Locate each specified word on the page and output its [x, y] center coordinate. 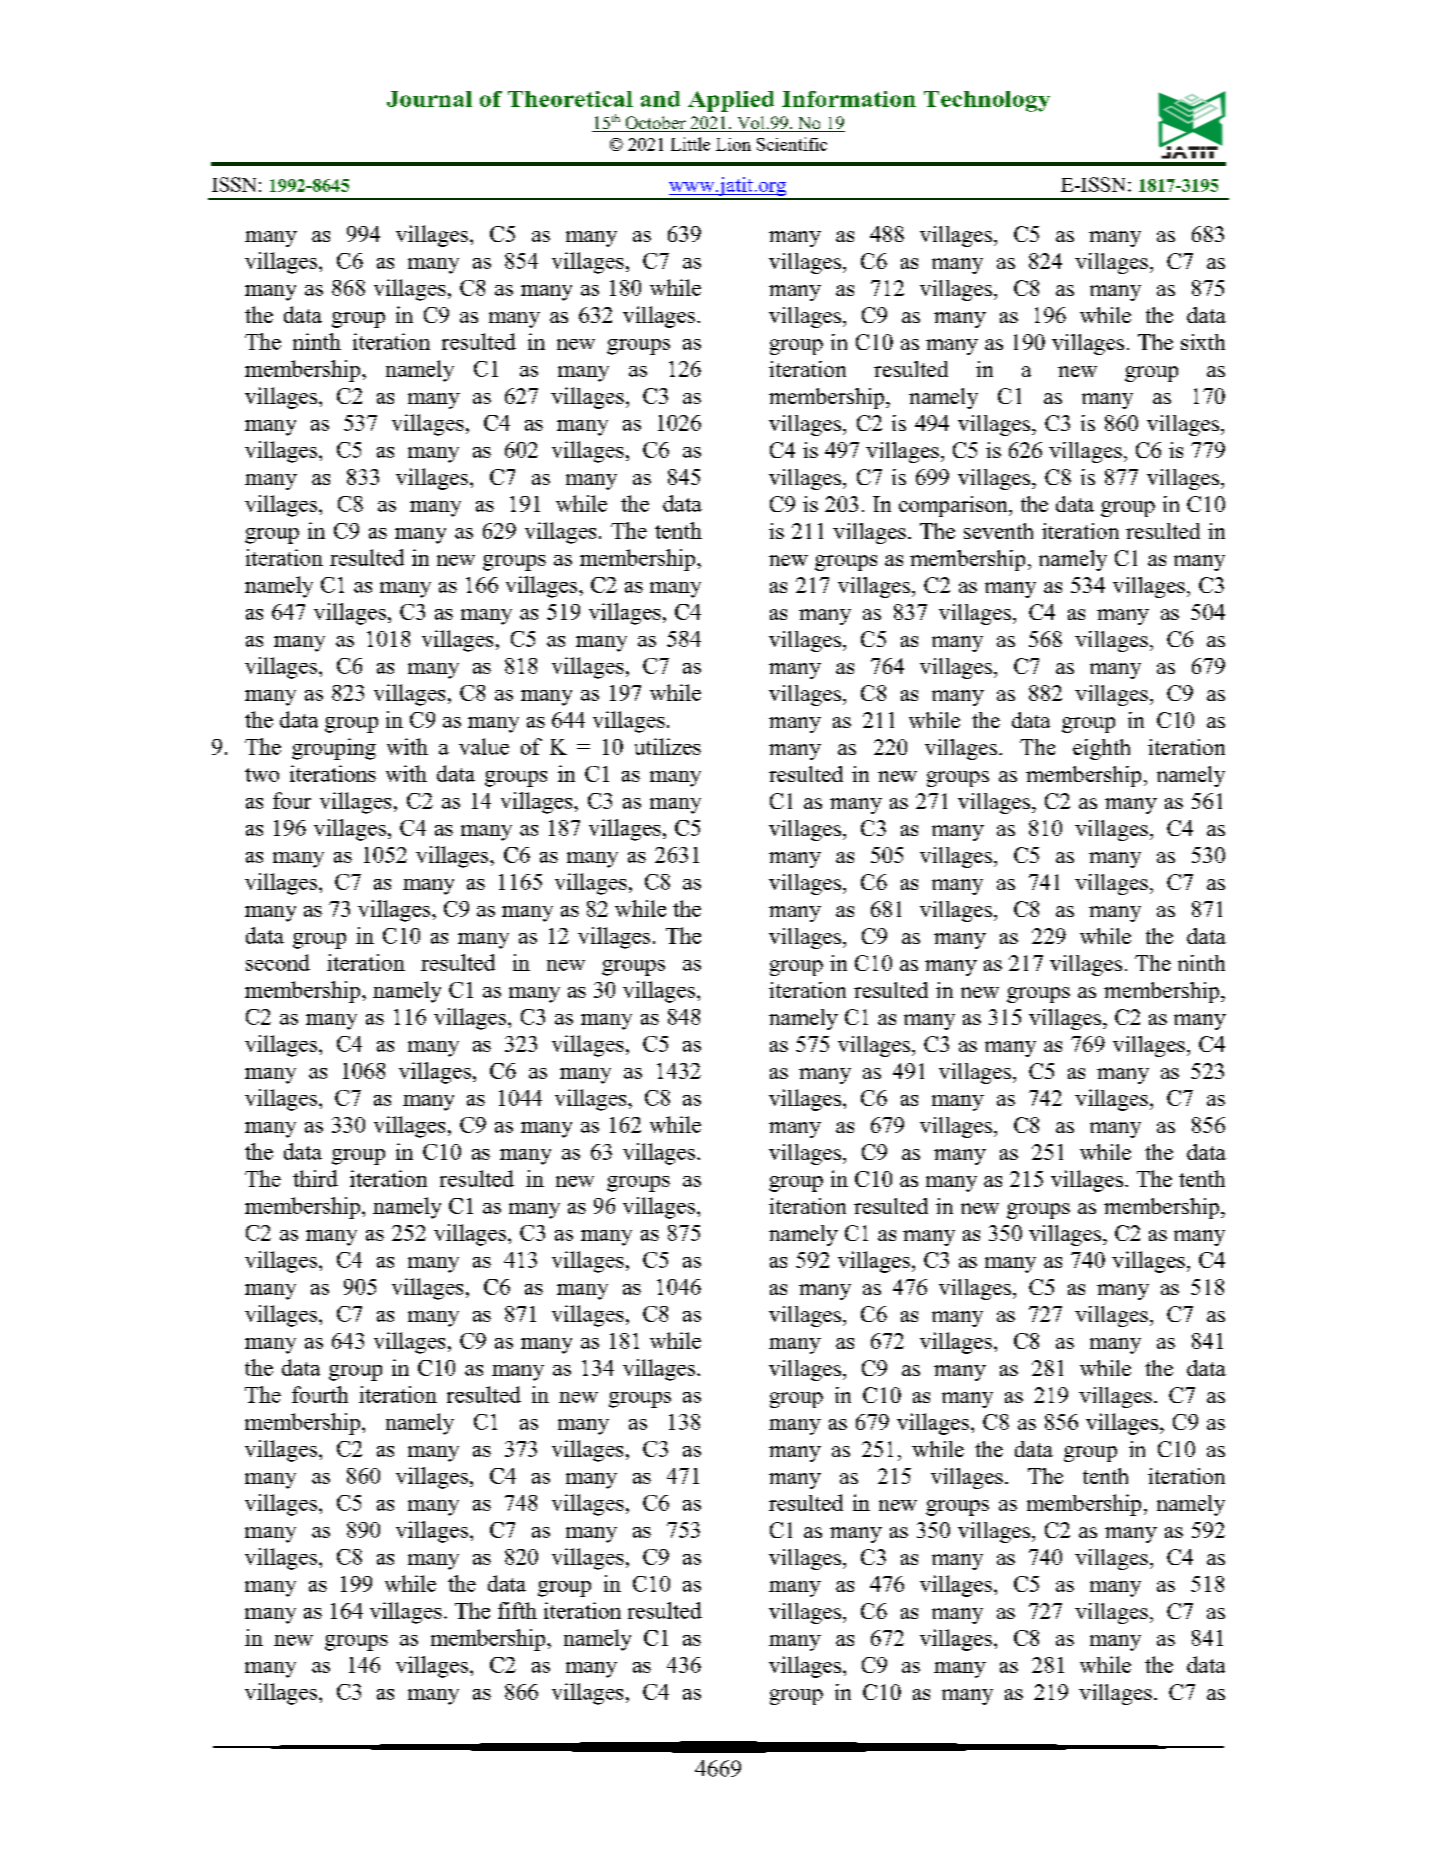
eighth [1101, 749]
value [484, 746]
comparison [954, 506]
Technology [987, 101]
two [262, 775]
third [315, 1178]
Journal [429, 99]
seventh [998, 531]
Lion [733, 144]
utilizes [668, 746]
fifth [517, 1610]
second [278, 962]
